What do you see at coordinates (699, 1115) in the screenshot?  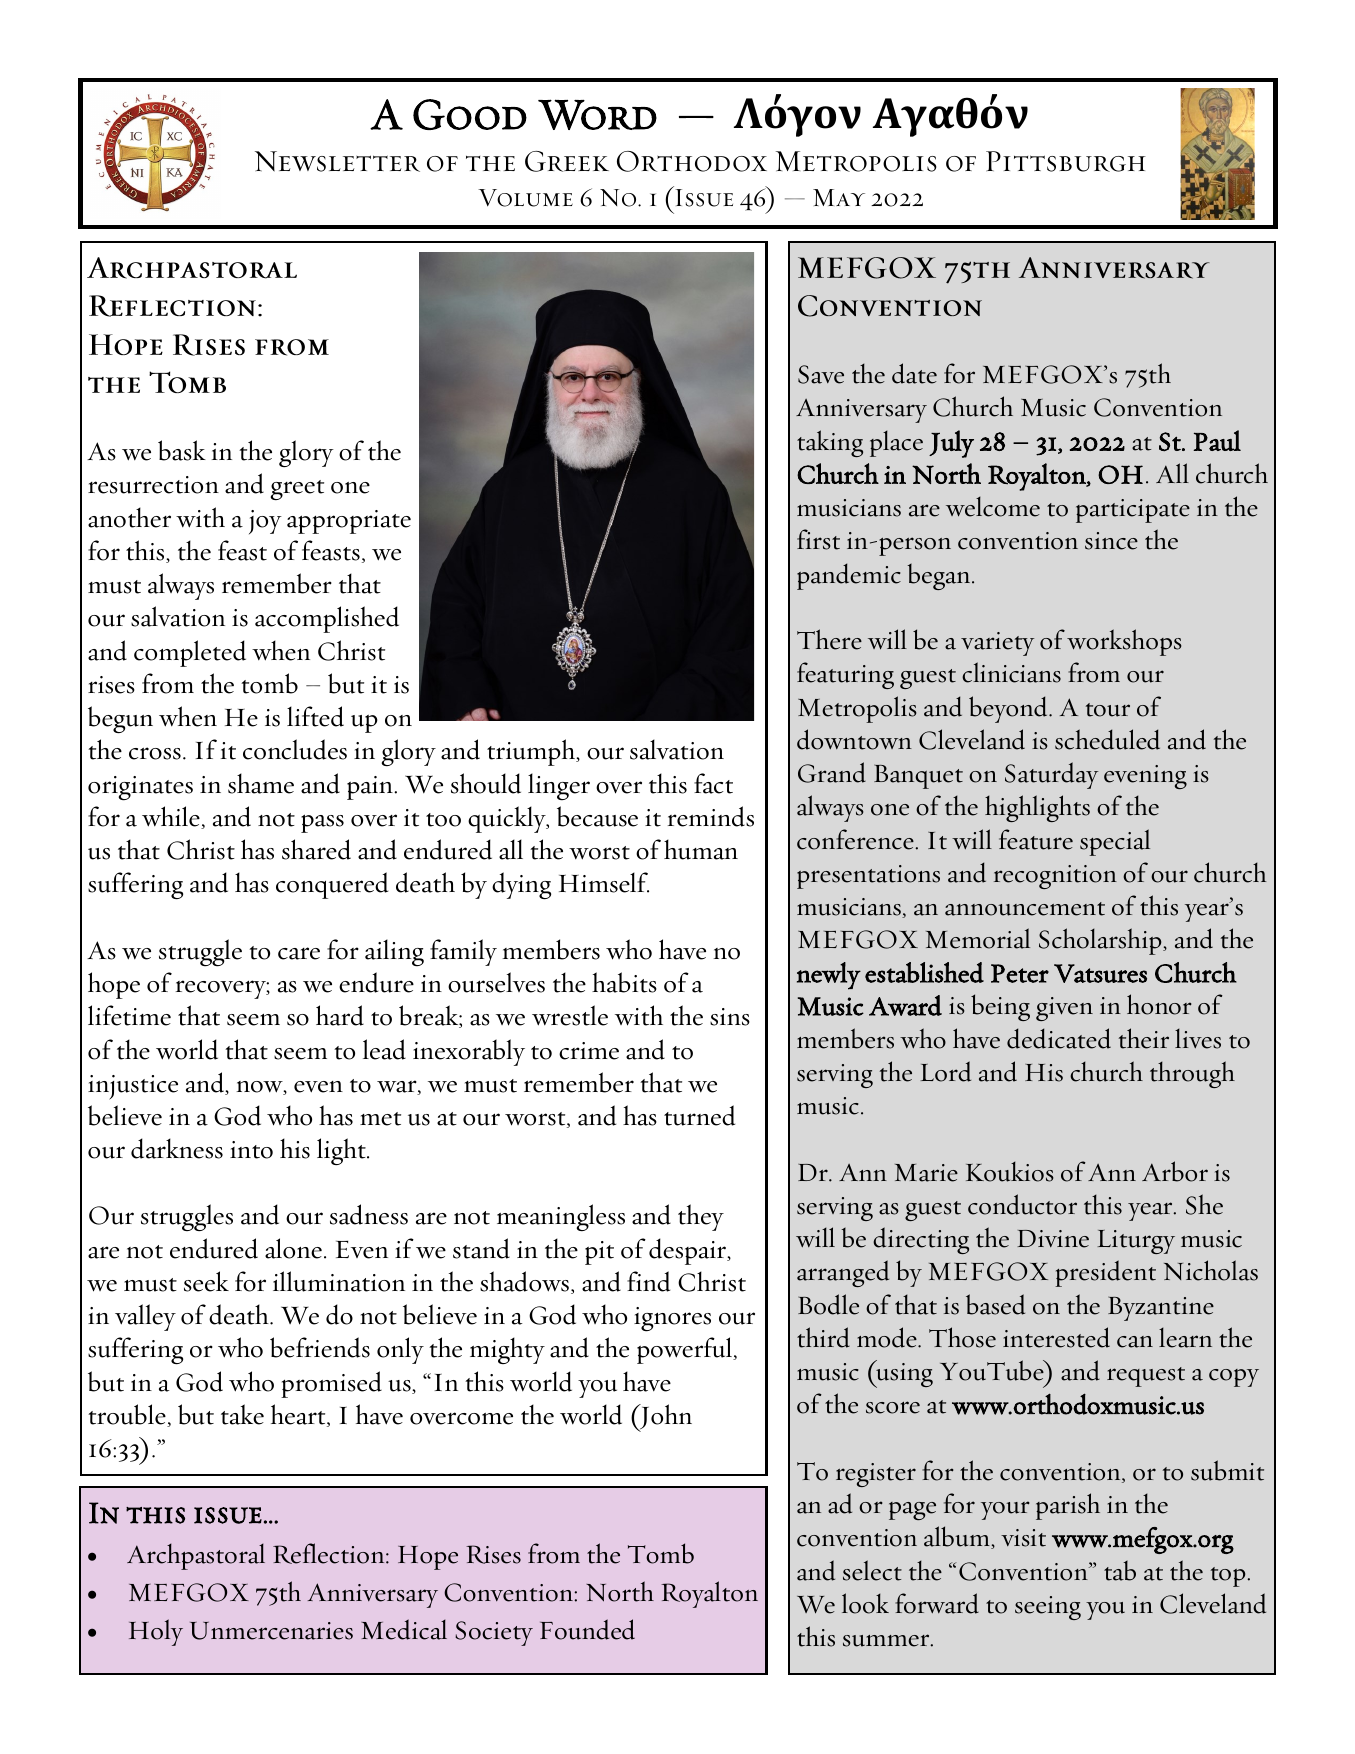 I see `turned` at bounding box center [699, 1115].
